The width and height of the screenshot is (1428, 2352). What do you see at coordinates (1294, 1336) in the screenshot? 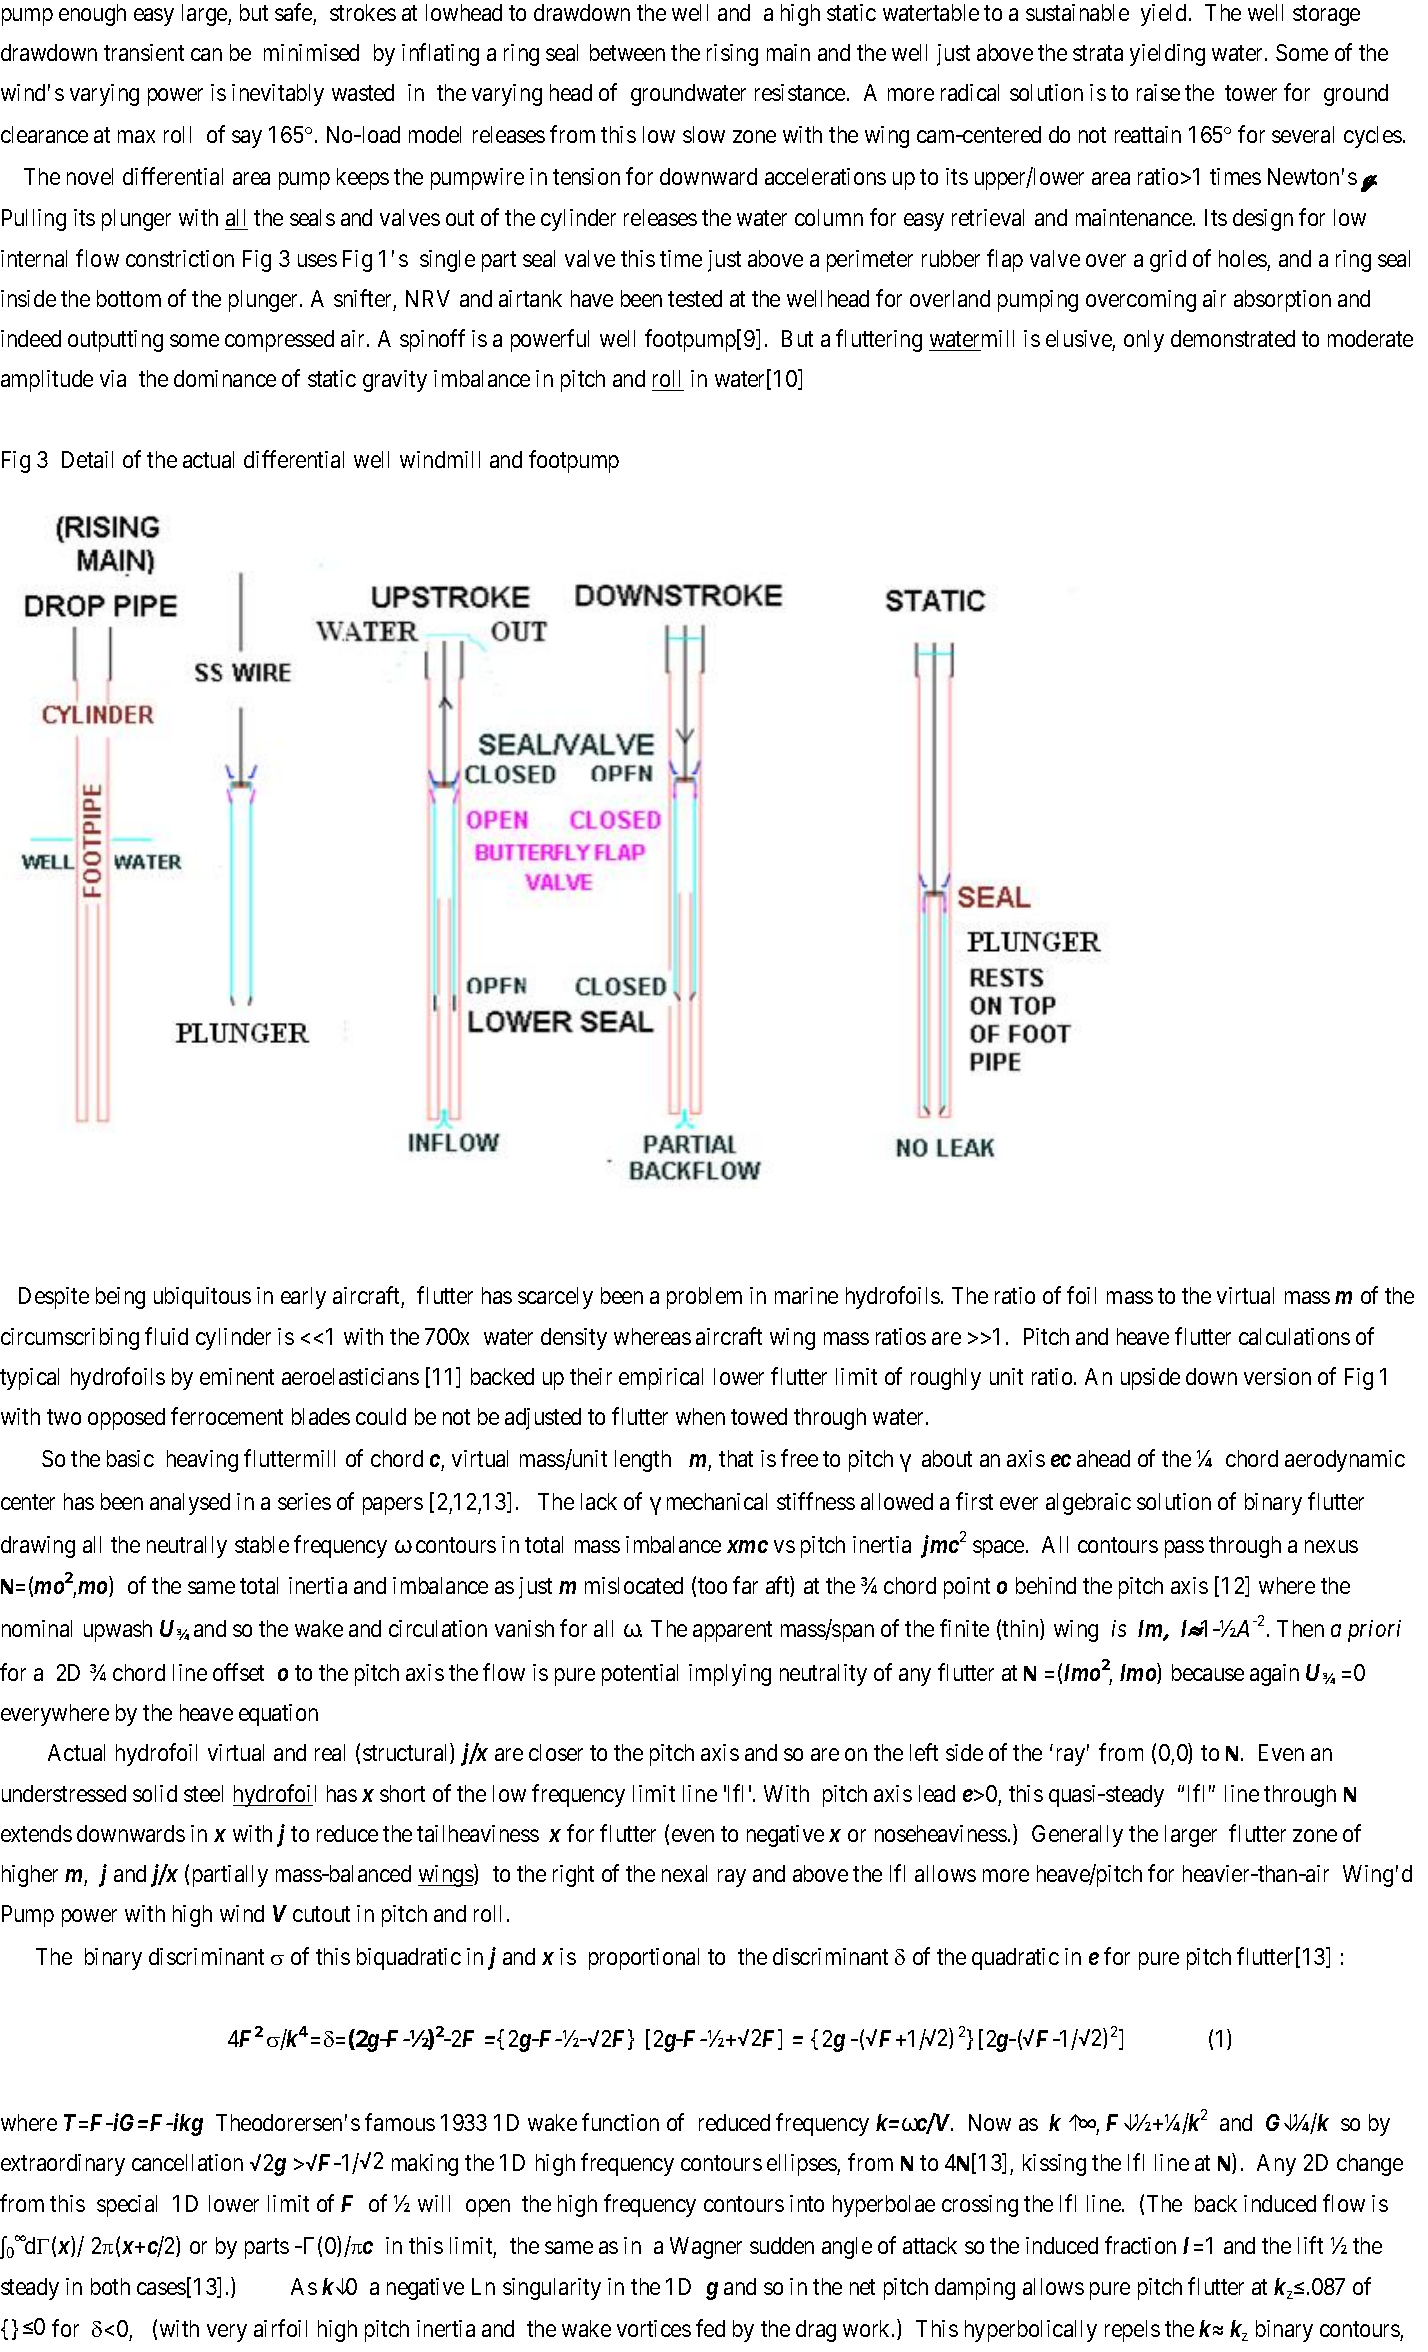
I see `calculations` at bounding box center [1294, 1336].
